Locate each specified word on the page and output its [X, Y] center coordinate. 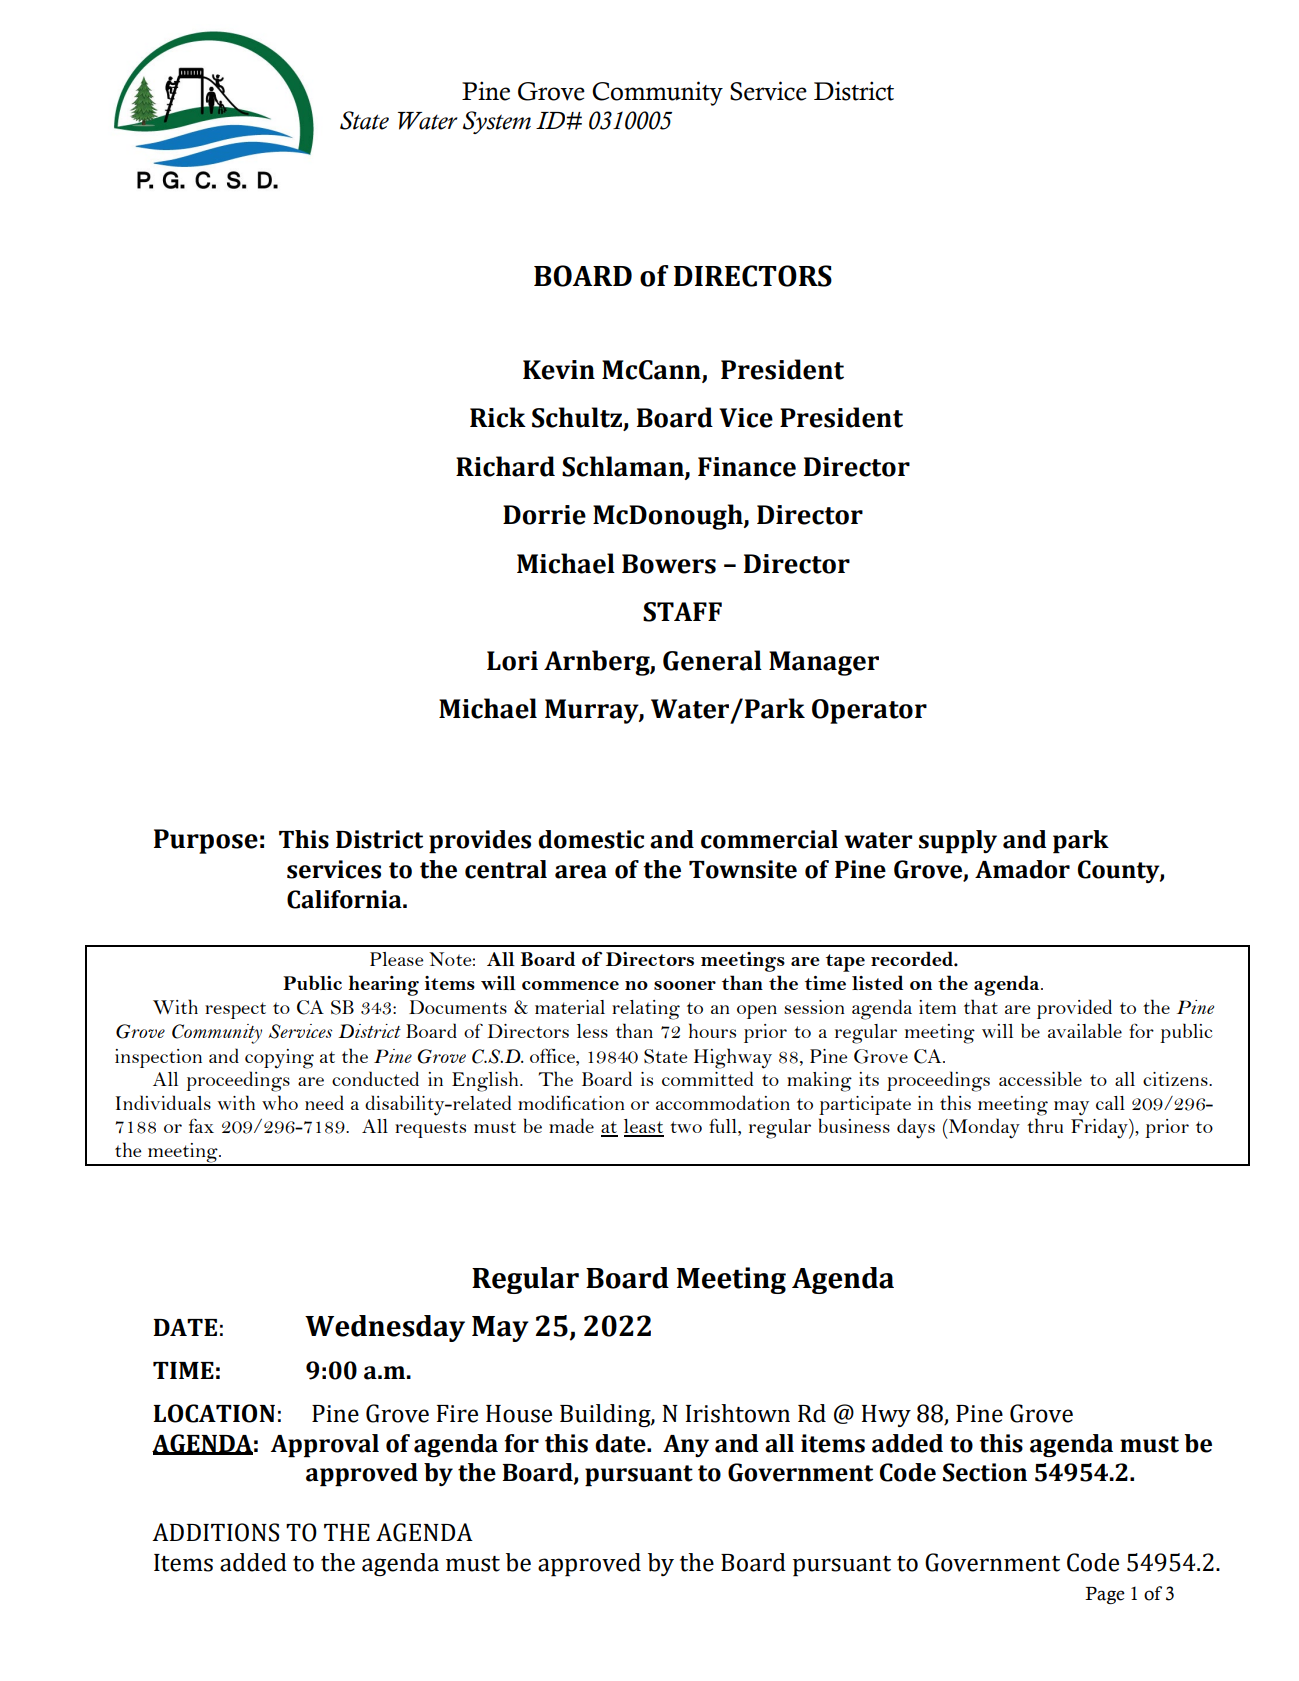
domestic [591, 839]
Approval [325, 1446]
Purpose [206, 841]
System [497, 122]
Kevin [559, 370]
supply [958, 842]
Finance [747, 467]
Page [1105, 1595]
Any [686, 1446]
